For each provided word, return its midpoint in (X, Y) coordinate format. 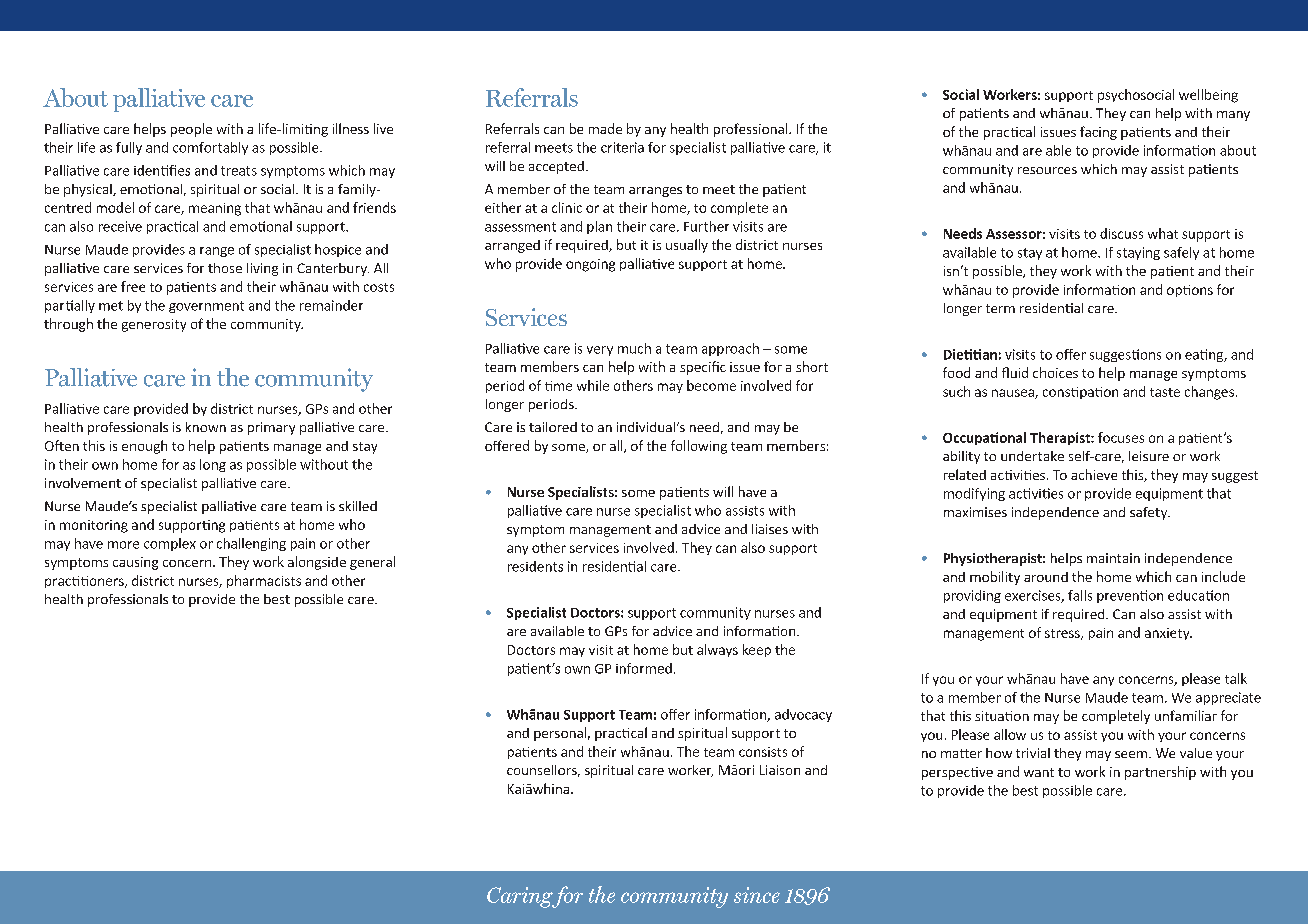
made (605, 128)
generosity (154, 325)
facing (1098, 133)
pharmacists (264, 581)
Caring (521, 897)
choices (1055, 372)
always (717, 650)
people (191, 130)
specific (703, 368)
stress (1063, 634)
